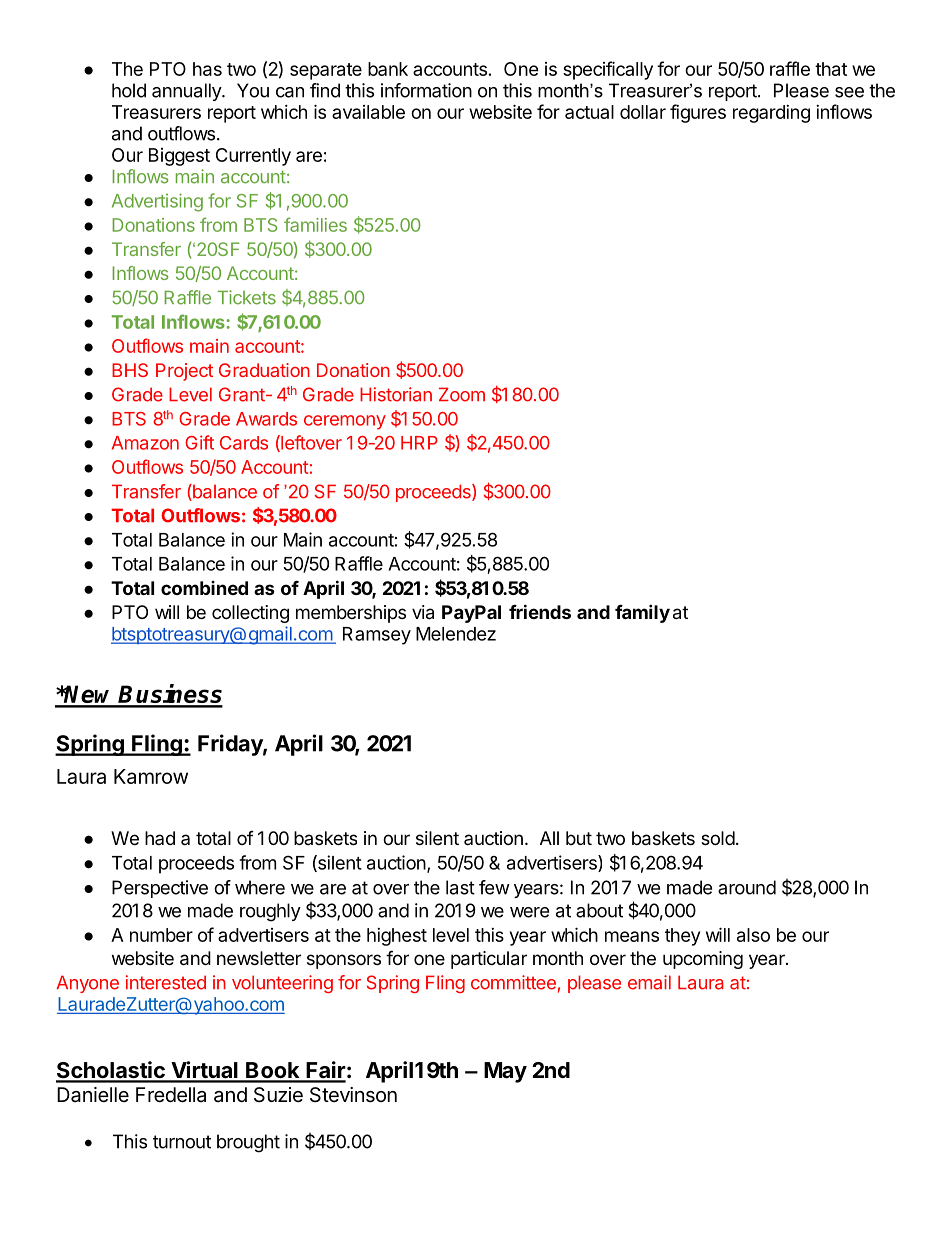 Image resolution: width=952 pixels, height=1233 pixels. Describe the element at coordinates (698, 113) in the document. I see `figures` at that location.
